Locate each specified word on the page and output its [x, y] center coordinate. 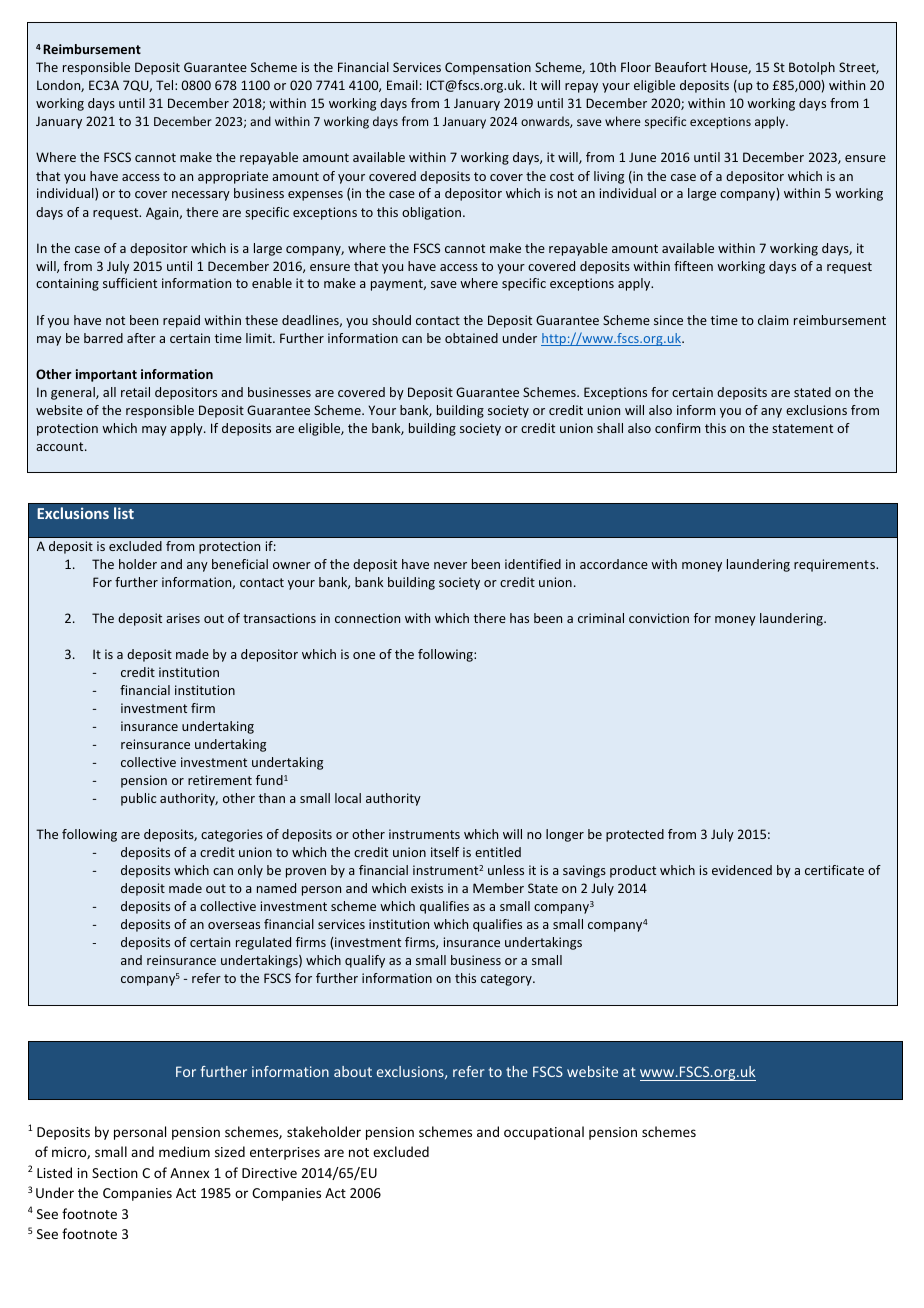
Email [402, 85]
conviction [659, 618]
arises [183, 618]
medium [184, 1151]
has [519, 618]
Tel [166, 85]
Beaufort [681, 67]
